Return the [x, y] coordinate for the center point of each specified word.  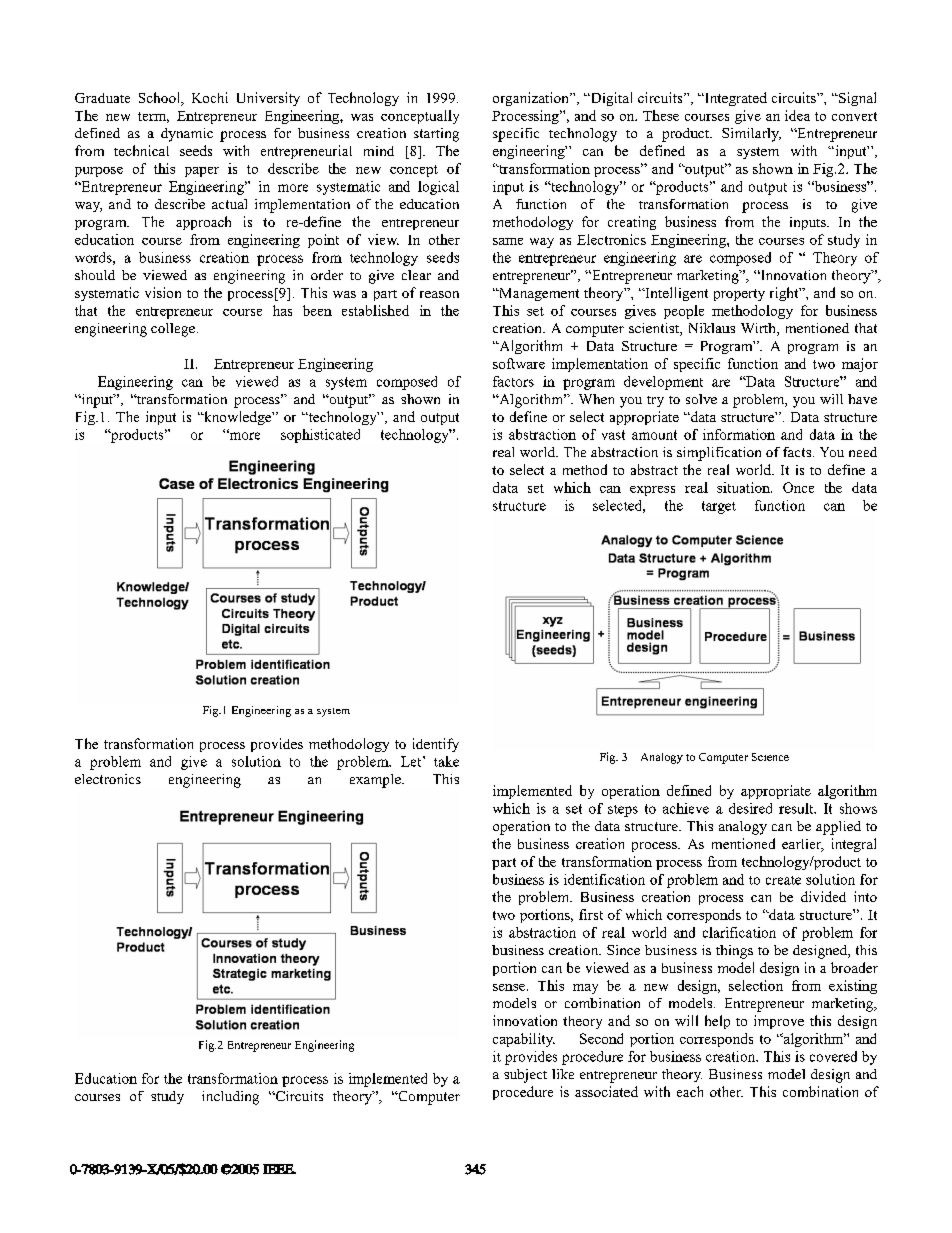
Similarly [751, 135]
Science [770, 757]
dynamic [187, 135]
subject [525, 1076]
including [230, 1098]
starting [436, 135]
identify [436, 745]
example [376, 781]
